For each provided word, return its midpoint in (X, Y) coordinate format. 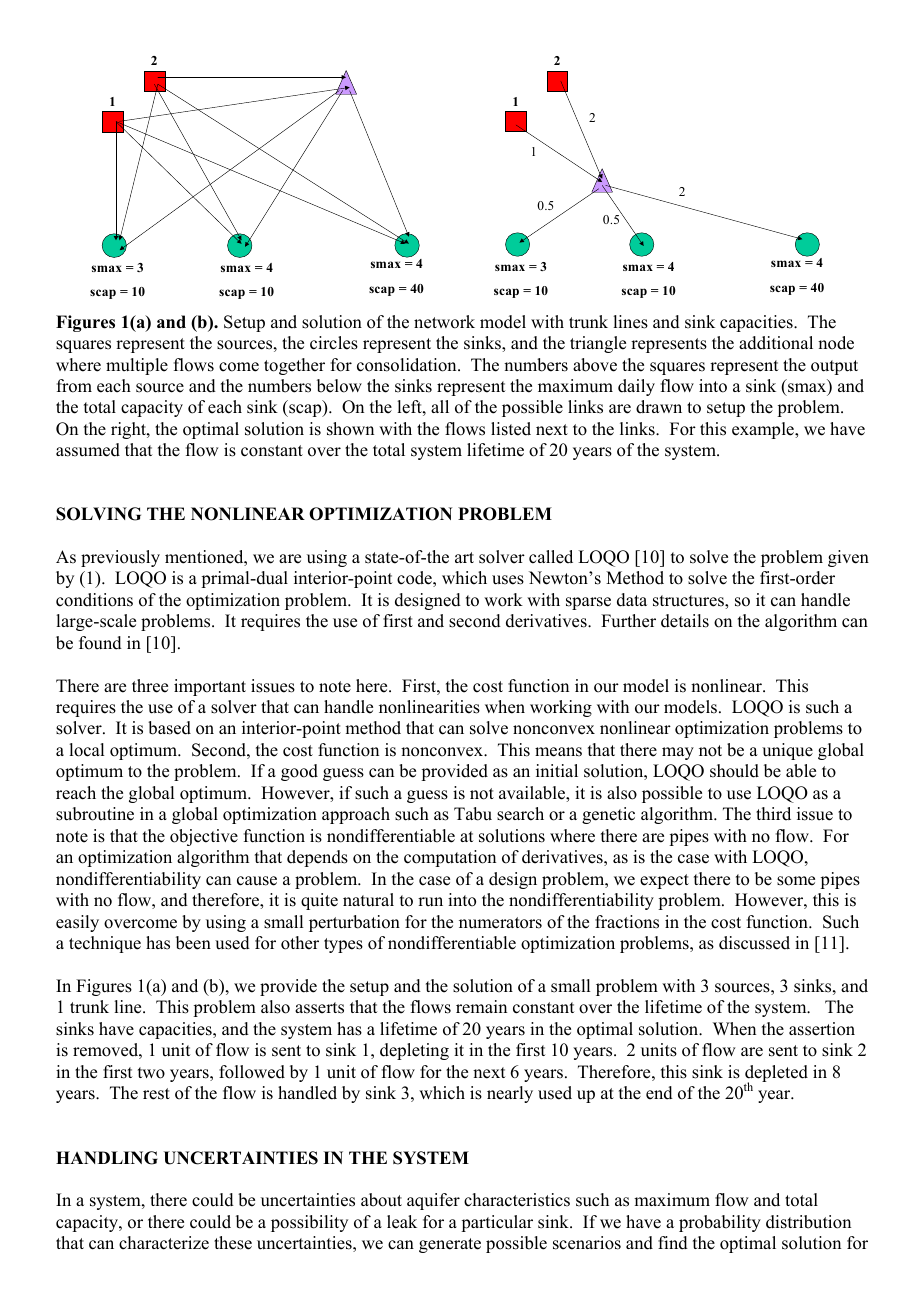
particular (497, 1223)
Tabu (473, 814)
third (773, 814)
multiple (137, 366)
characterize (164, 1243)
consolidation (408, 365)
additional (776, 343)
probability (720, 1223)
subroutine (95, 814)
